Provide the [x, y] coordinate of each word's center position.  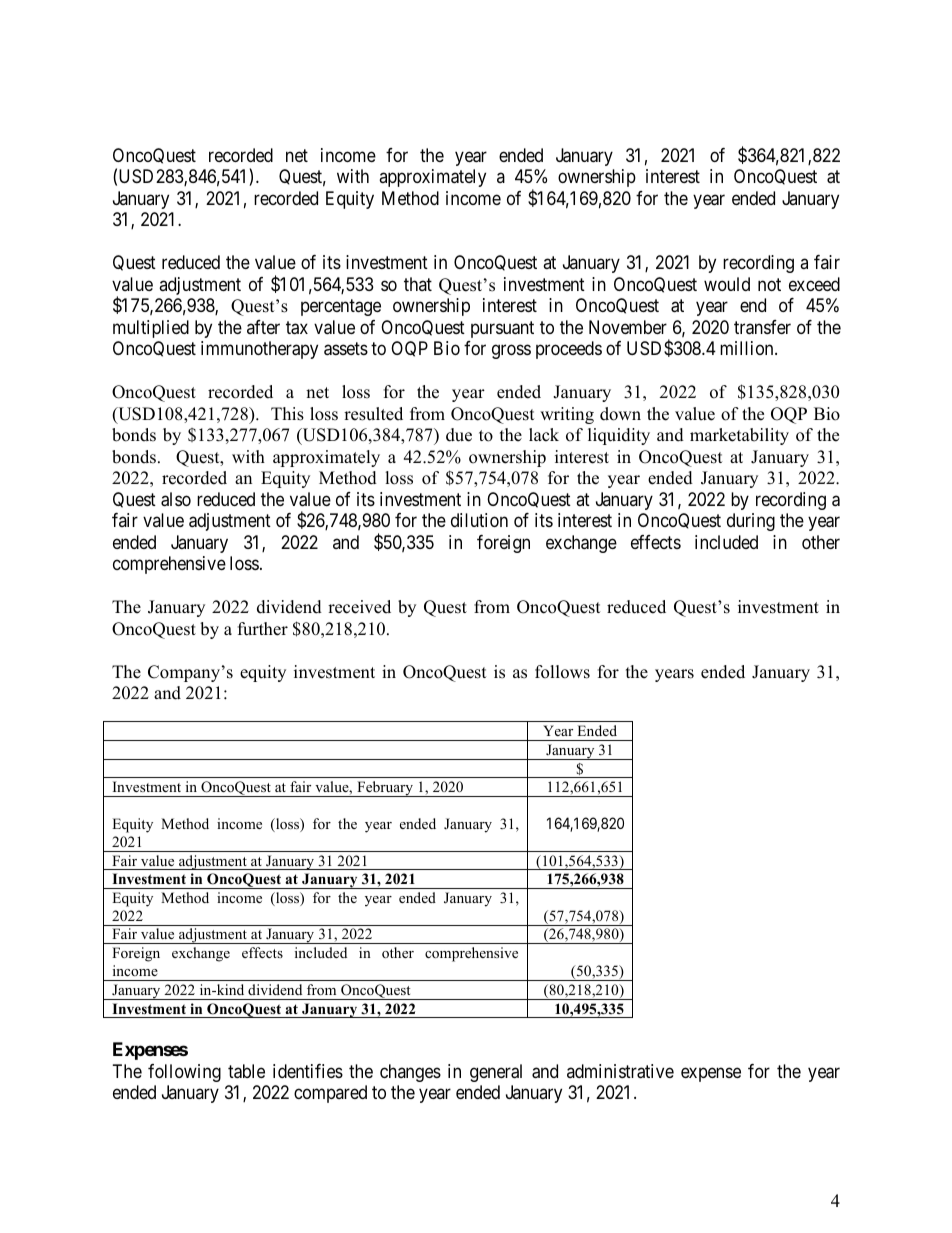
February [385, 789]
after [263, 327]
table [246, 1071]
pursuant [502, 329]
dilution [479, 520]
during [751, 522]
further [263, 629]
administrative [620, 1071]
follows [562, 672]
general [496, 1073]
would [727, 284]
